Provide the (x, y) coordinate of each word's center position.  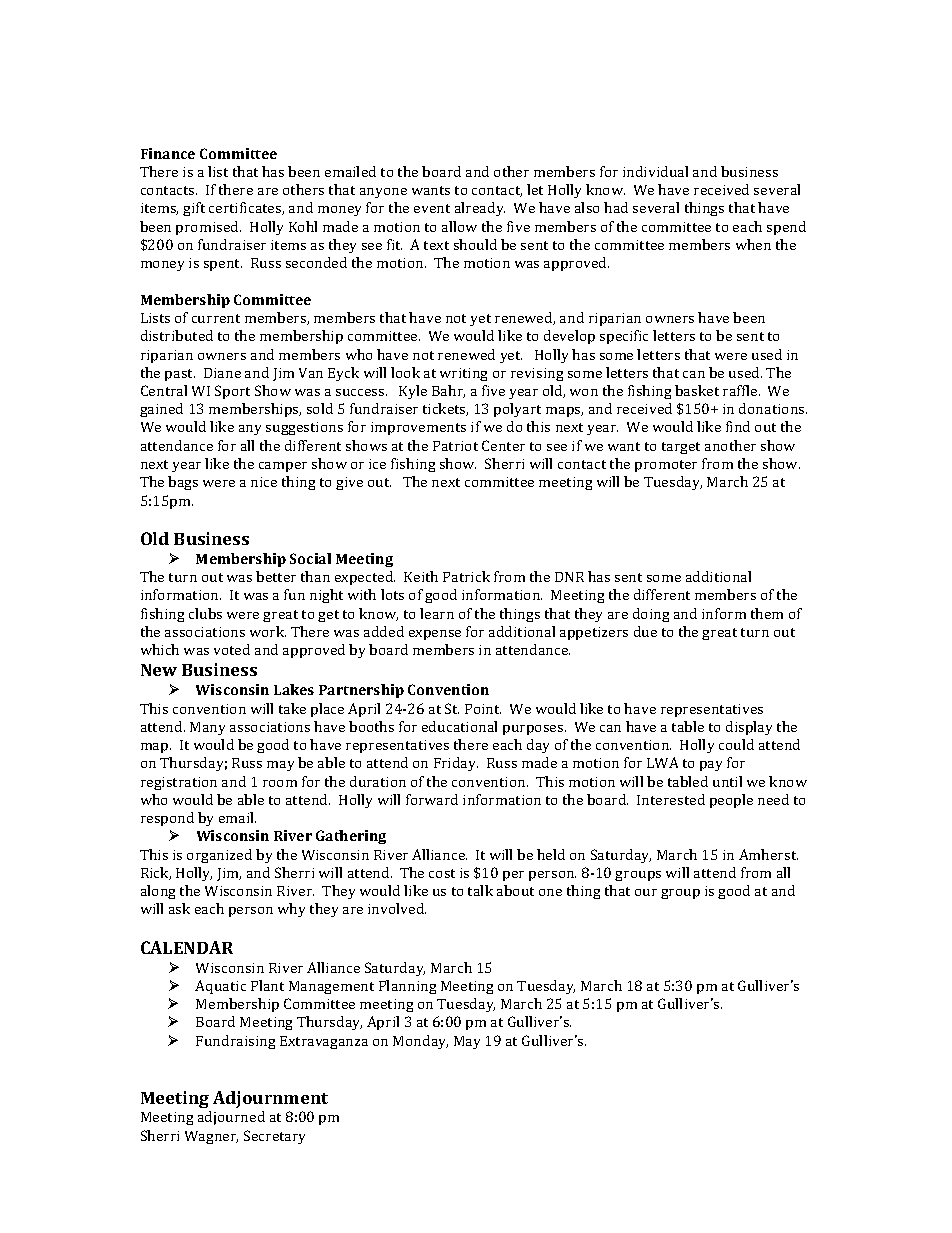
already (480, 209)
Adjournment (270, 1099)
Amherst (768, 854)
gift (194, 209)
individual (655, 171)
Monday (420, 1042)
